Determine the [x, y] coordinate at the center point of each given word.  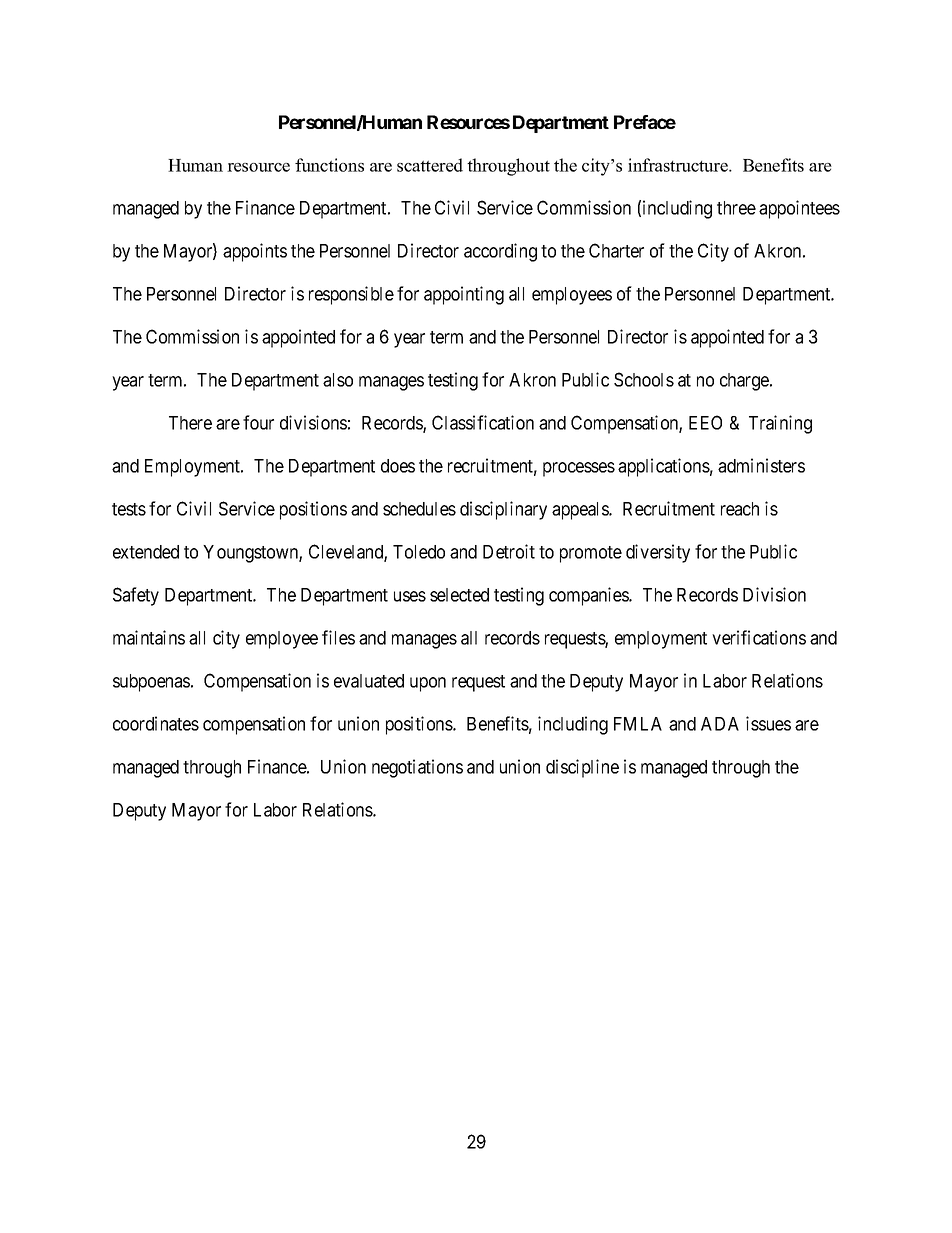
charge [745, 382]
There [190, 423]
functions [329, 165]
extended [146, 552]
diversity [658, 553]
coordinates [156, 723]
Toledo [419, 552]
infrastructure [679, 165]
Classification [483, 422]
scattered [430, 165]
